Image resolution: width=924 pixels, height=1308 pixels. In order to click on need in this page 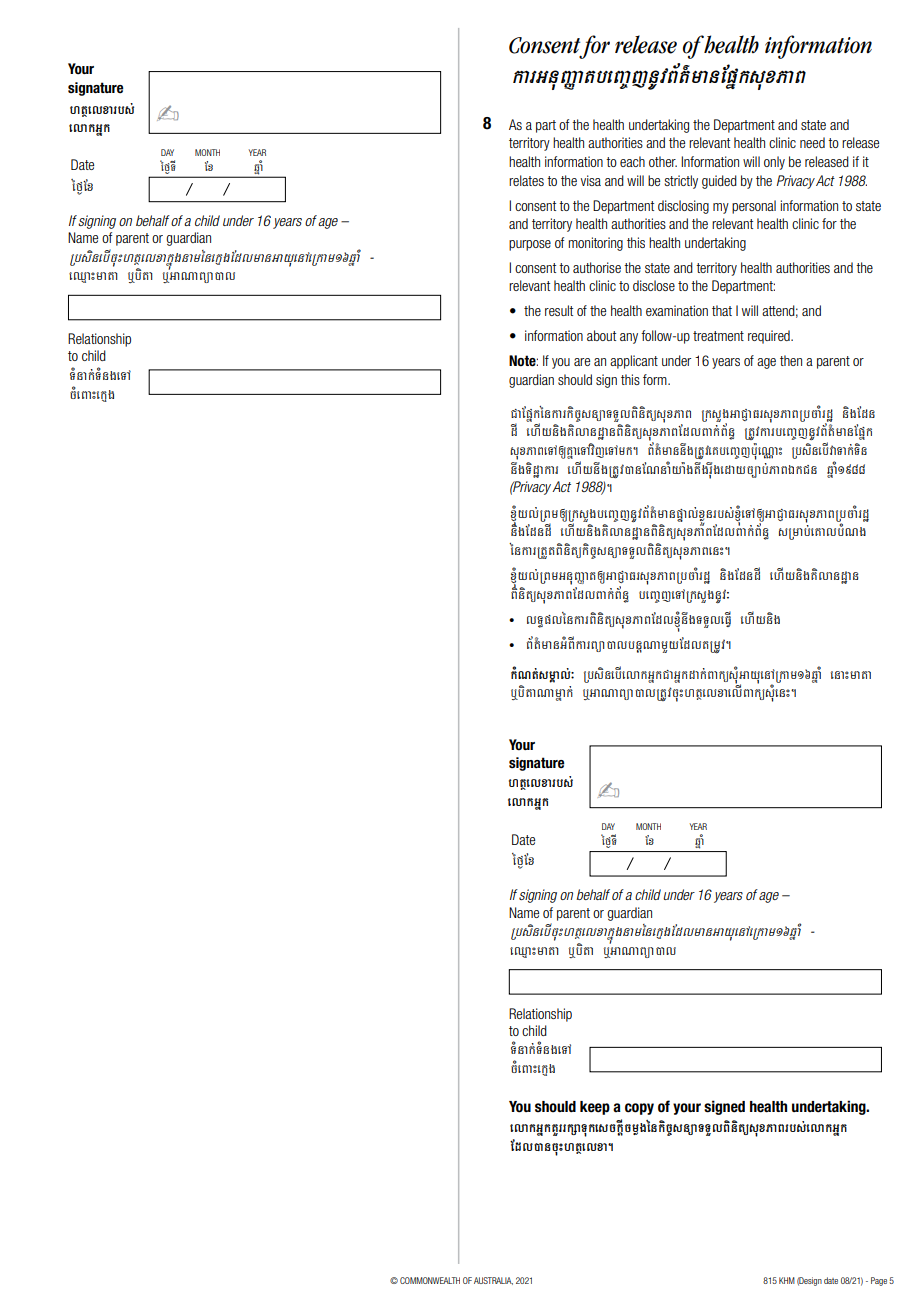, I will do `click(812, 142)`.
